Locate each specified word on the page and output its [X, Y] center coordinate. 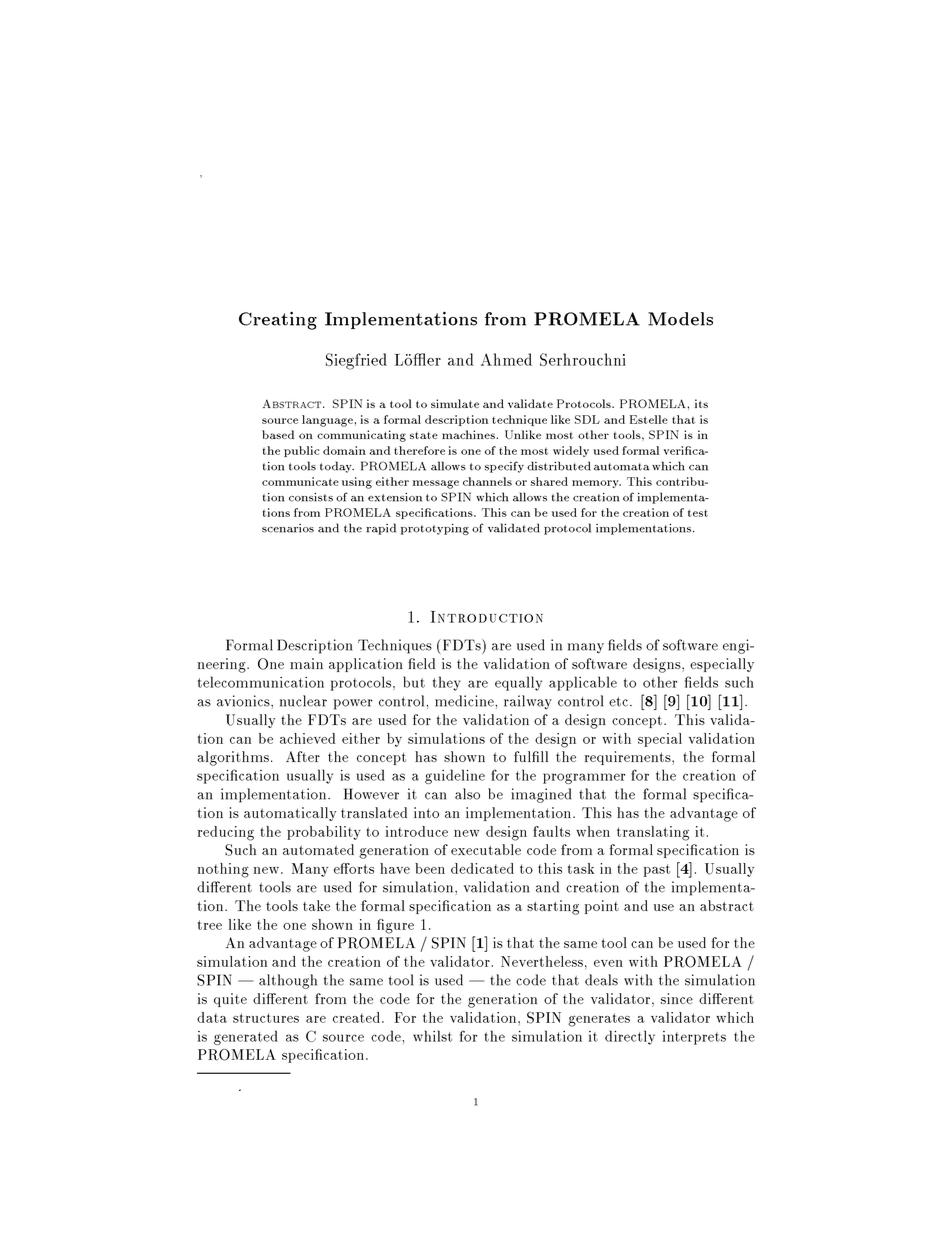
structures [266, 1018]
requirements [629, 758]
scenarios [288, 528]
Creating [278, 320]
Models [680, 319]
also [467, 794]
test [698, 513]
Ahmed [506, 359]
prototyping [435, 529]
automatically [290, 814]
